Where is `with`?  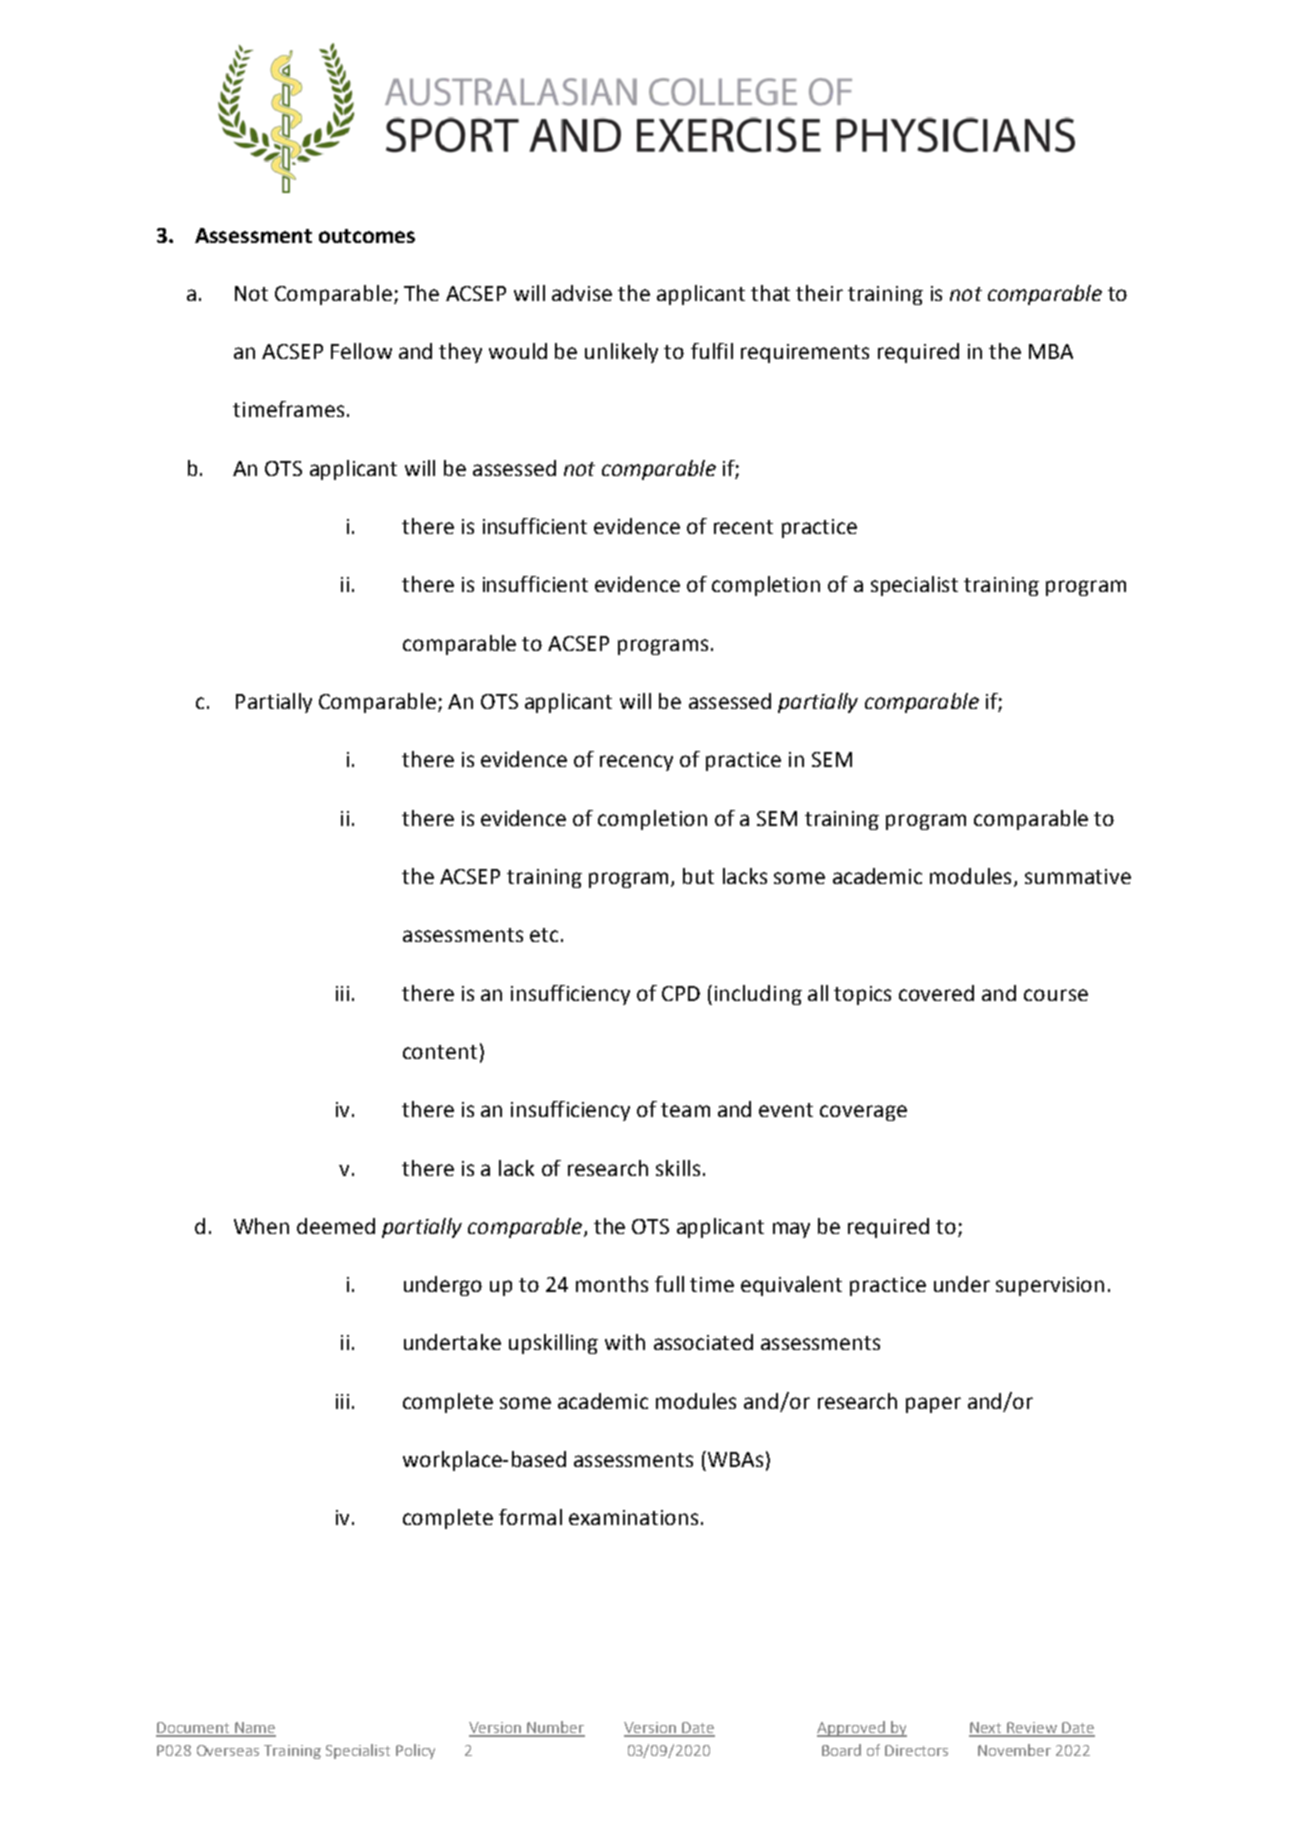
with is located at coordinates (625, 1342).
